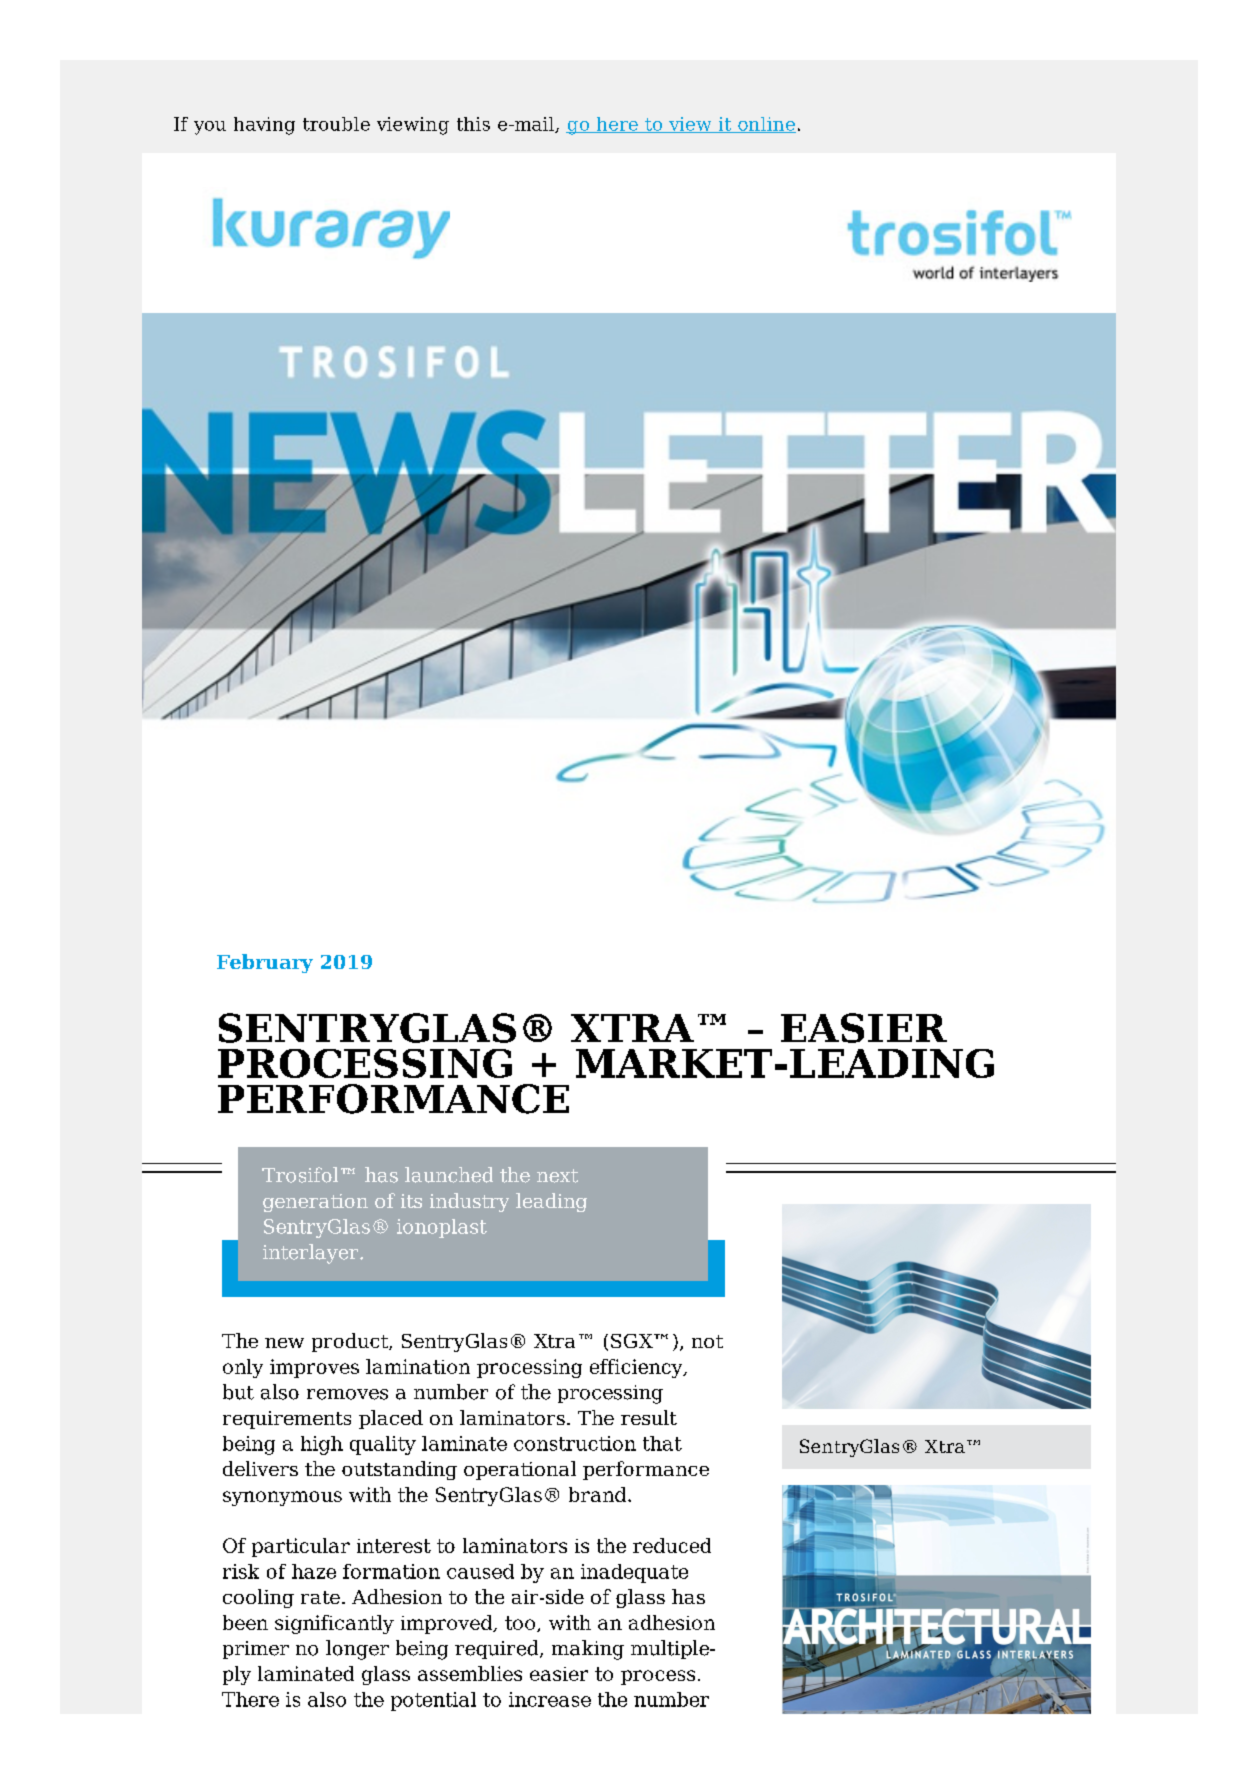 This screenshot has height=1782, width=1259. What do you see at coordinates (336, 124) in the screenshot?
I see `trouble` at bounding box center [336, 124].
